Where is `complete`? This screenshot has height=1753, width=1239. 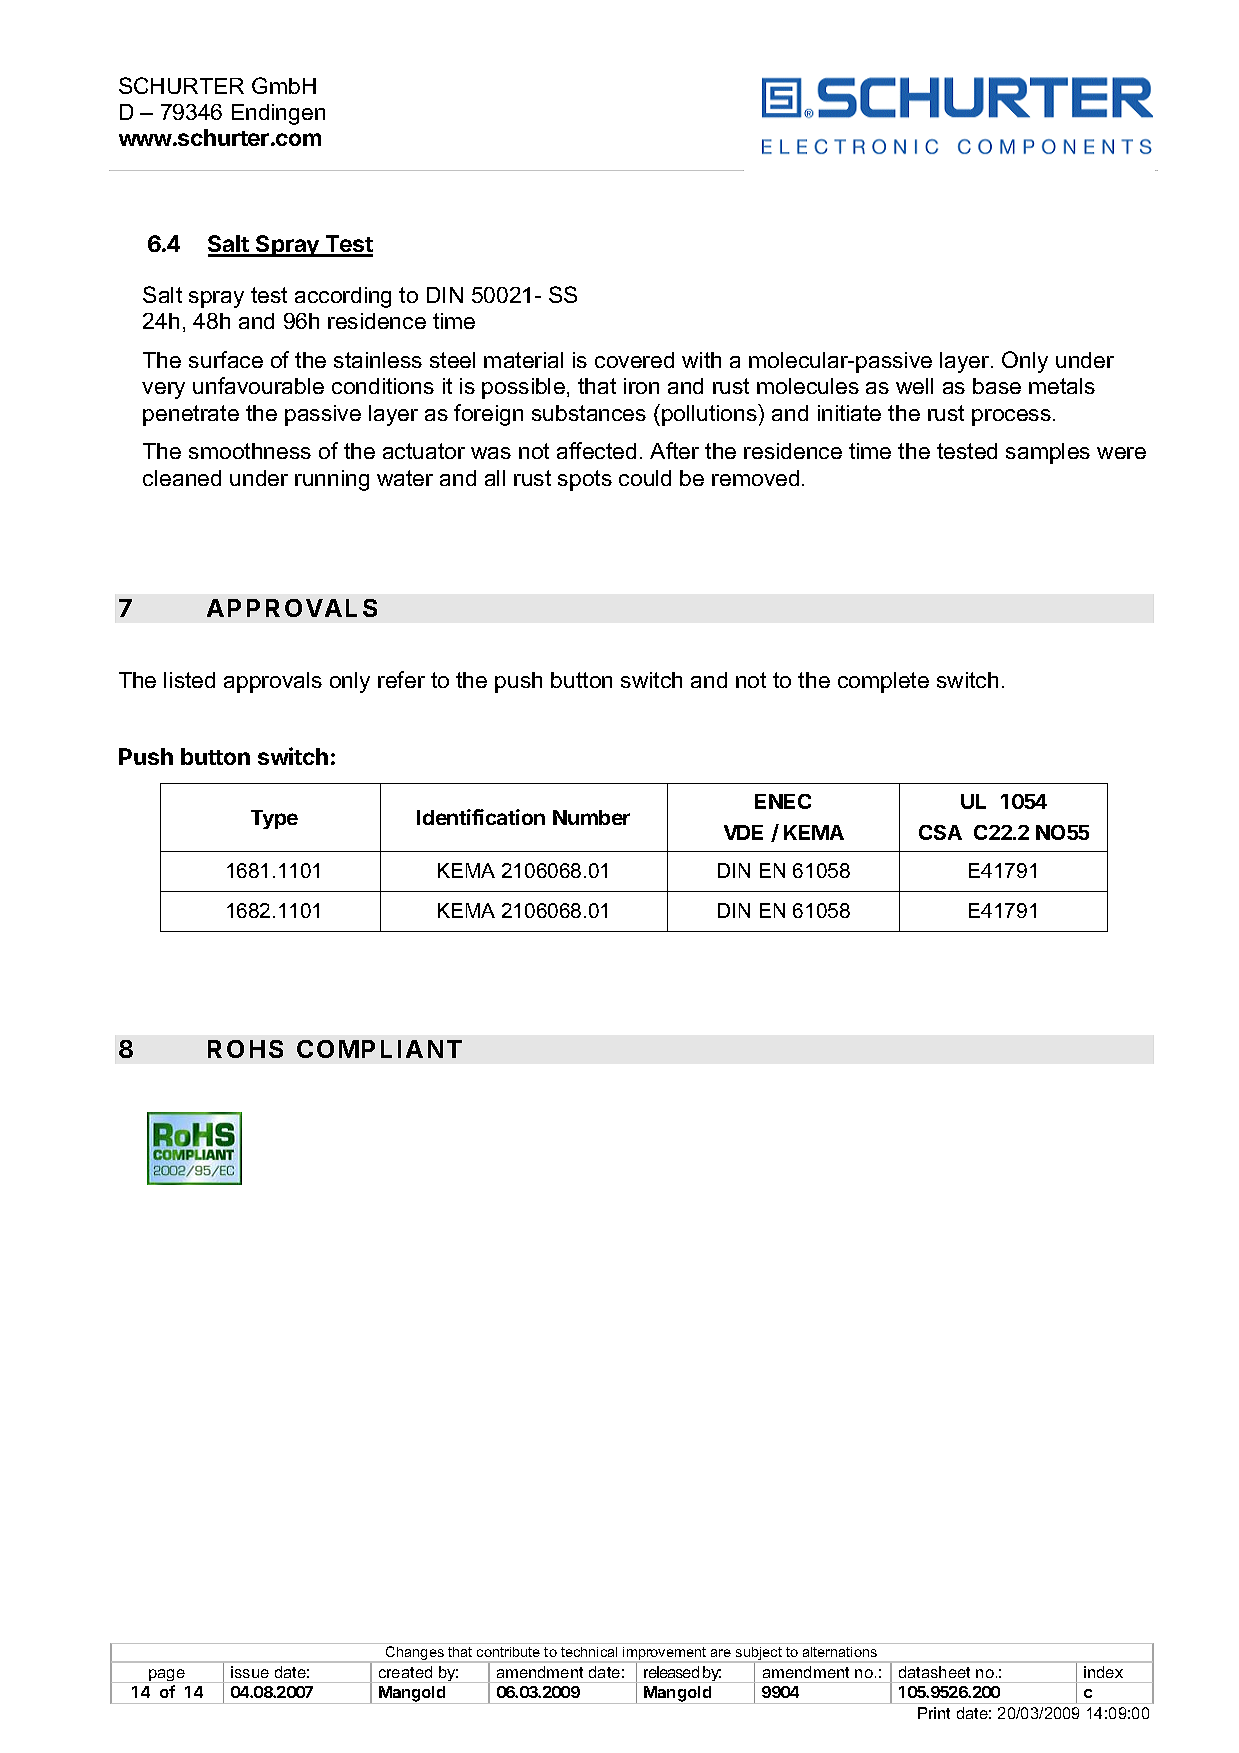 complete is located at coordinates (883, 682).
